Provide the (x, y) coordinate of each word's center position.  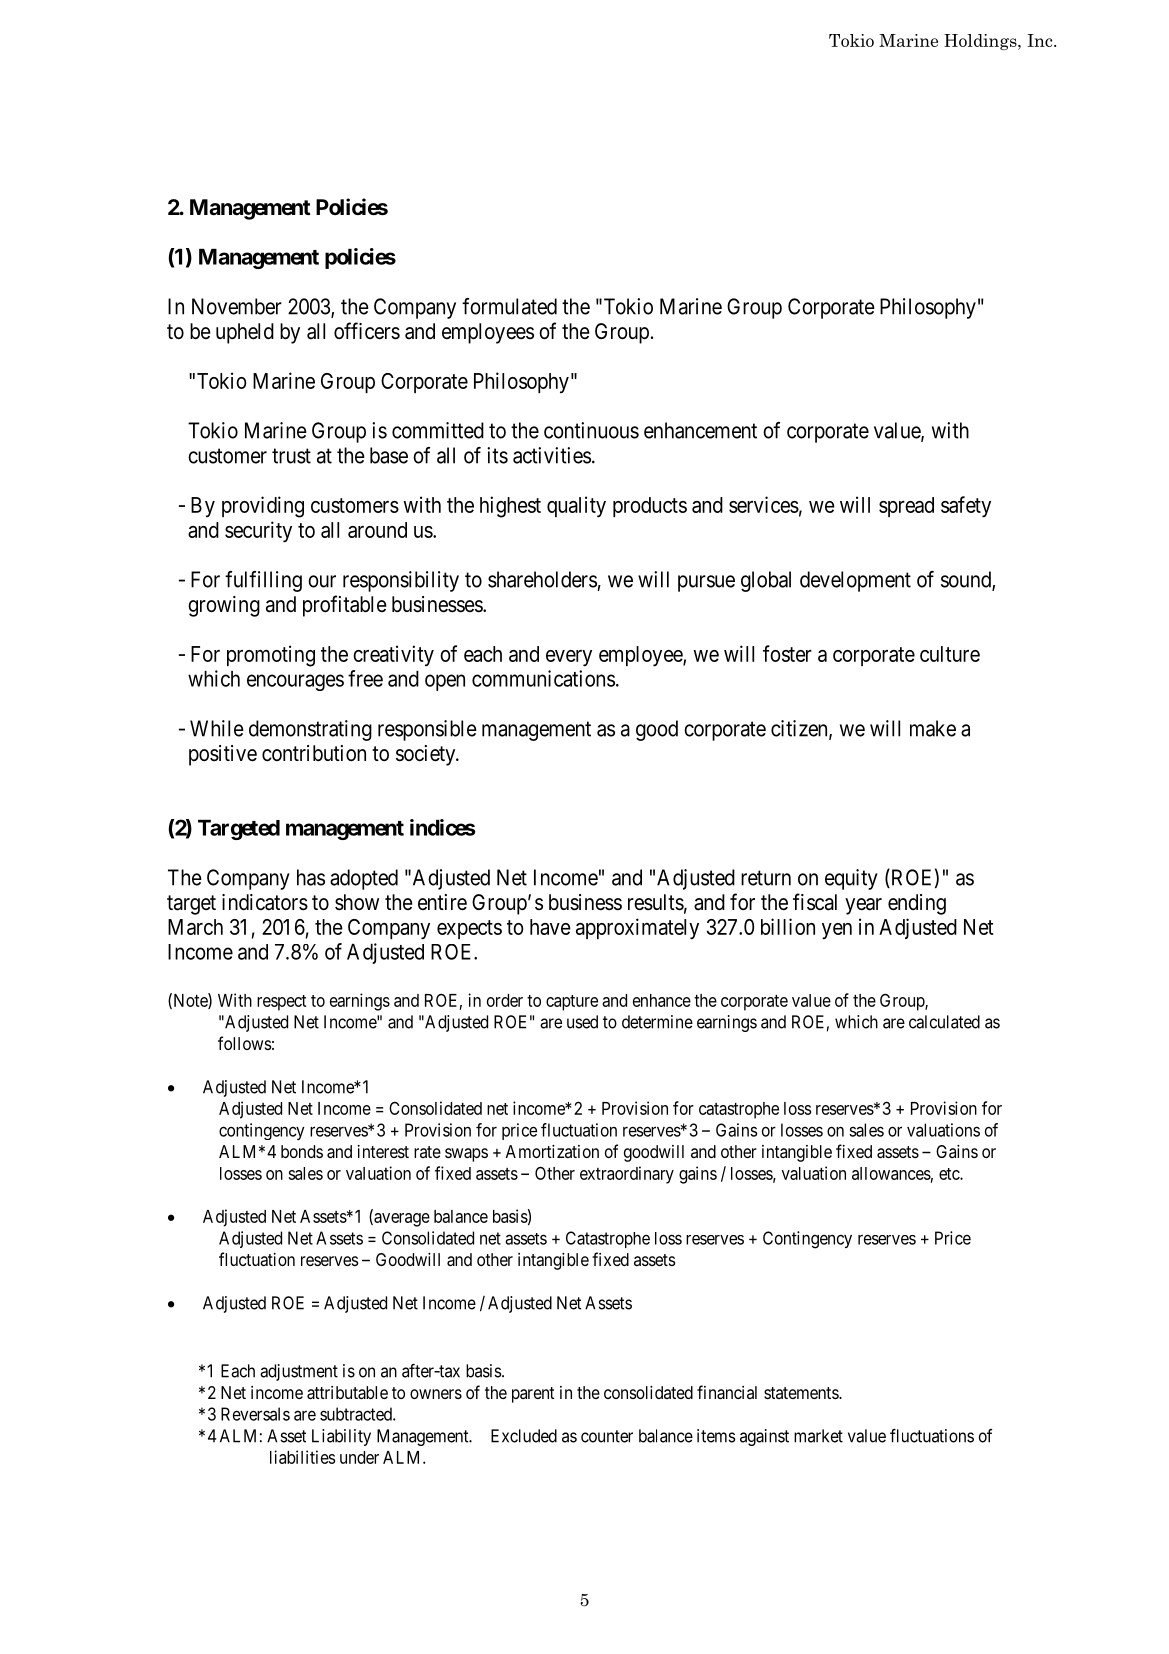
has (311, 877)
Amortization (552, 1151)
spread (906, 507)
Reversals (255, 1414)
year (863, 906)
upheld (245, 333)
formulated (509, 306)
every (569, 658)
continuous (591, 430)
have (550, 927)
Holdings (981, 42)
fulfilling (263, 581)
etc (950, 1174)
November (237, 306)
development (855, 581)
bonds (302, 1151)
